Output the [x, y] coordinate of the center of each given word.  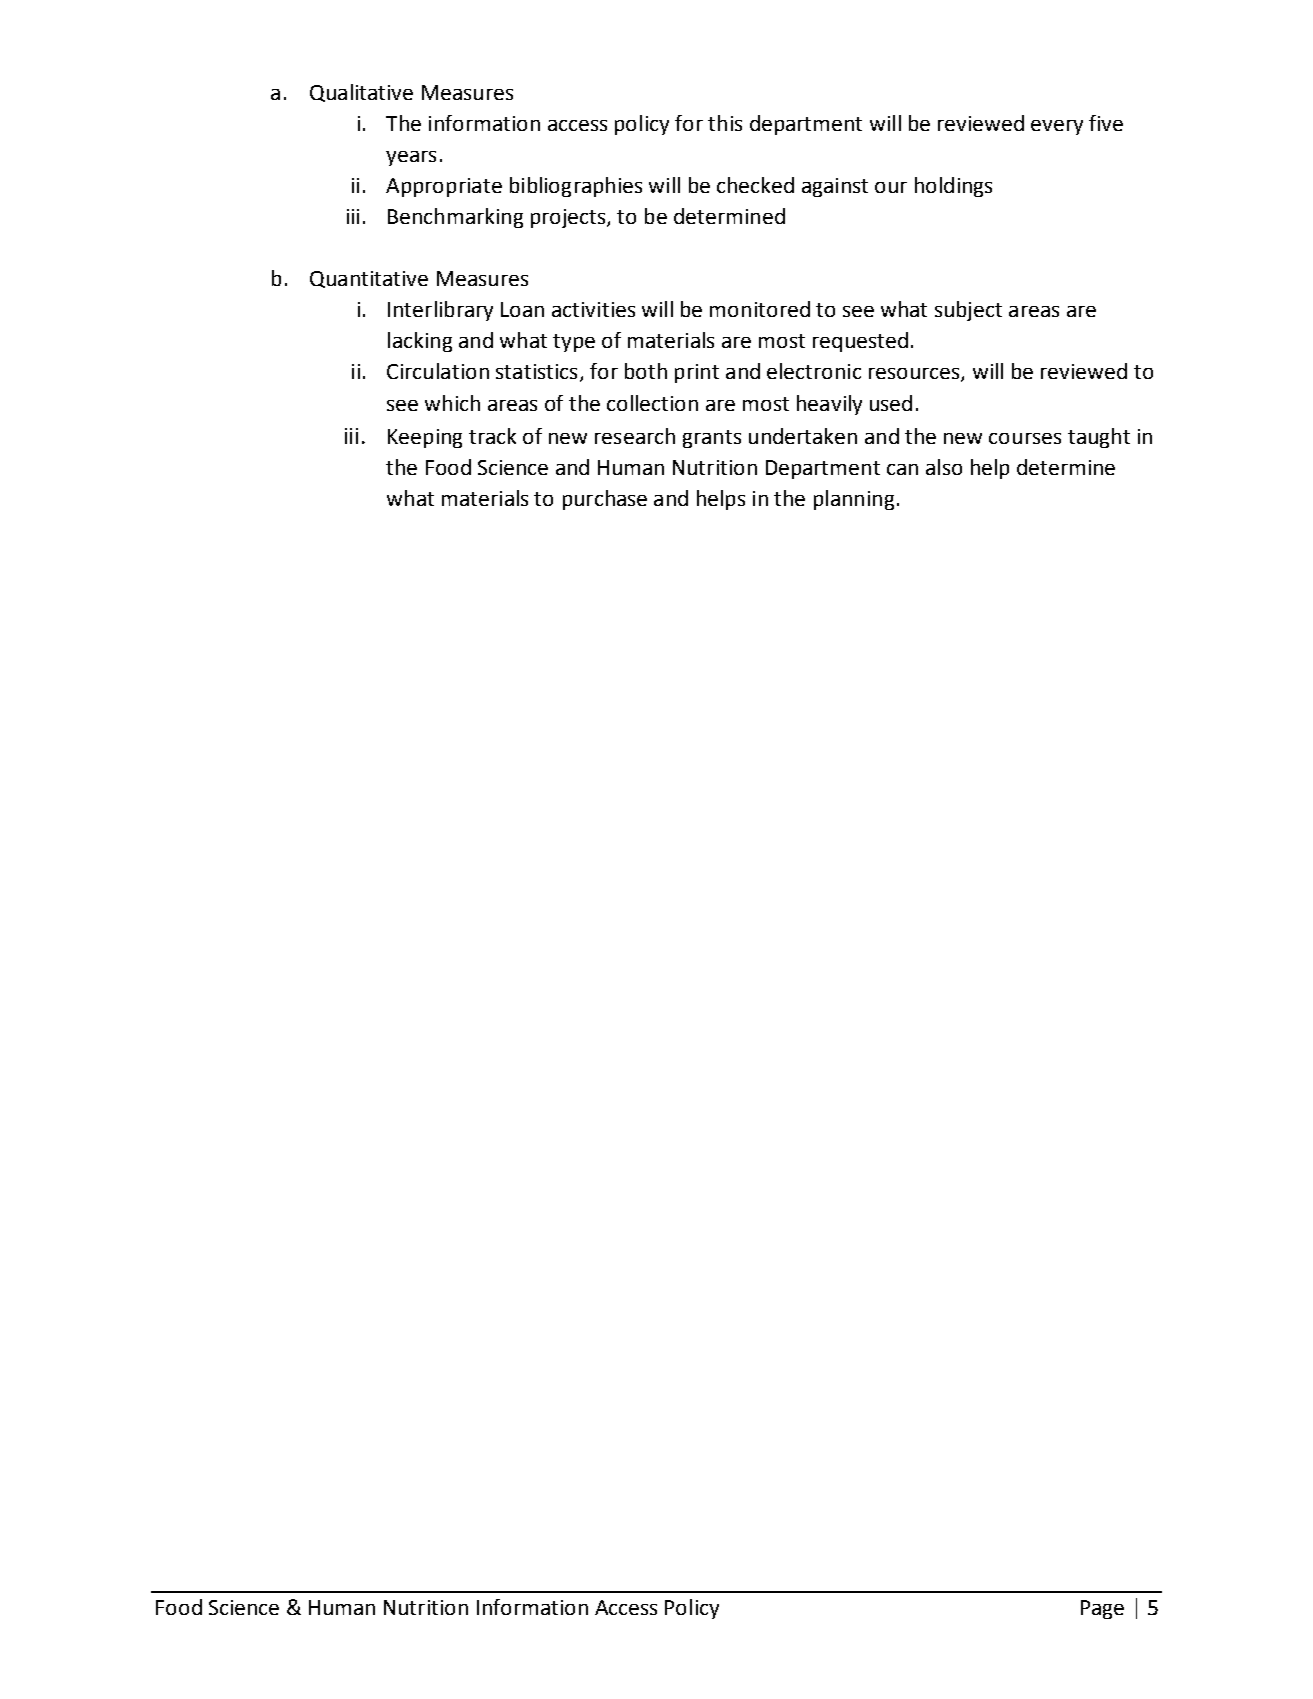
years [411, 158]
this [725, 123]
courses [1025, 438]
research [635, 436]
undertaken [803, 436]
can [902, 469]
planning [854, 500]
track [492, 436]
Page [1102, 1609]
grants [712, 439]
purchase [605, 500]
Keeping [425, 438]
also [944, 467]
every [1057, 127]
